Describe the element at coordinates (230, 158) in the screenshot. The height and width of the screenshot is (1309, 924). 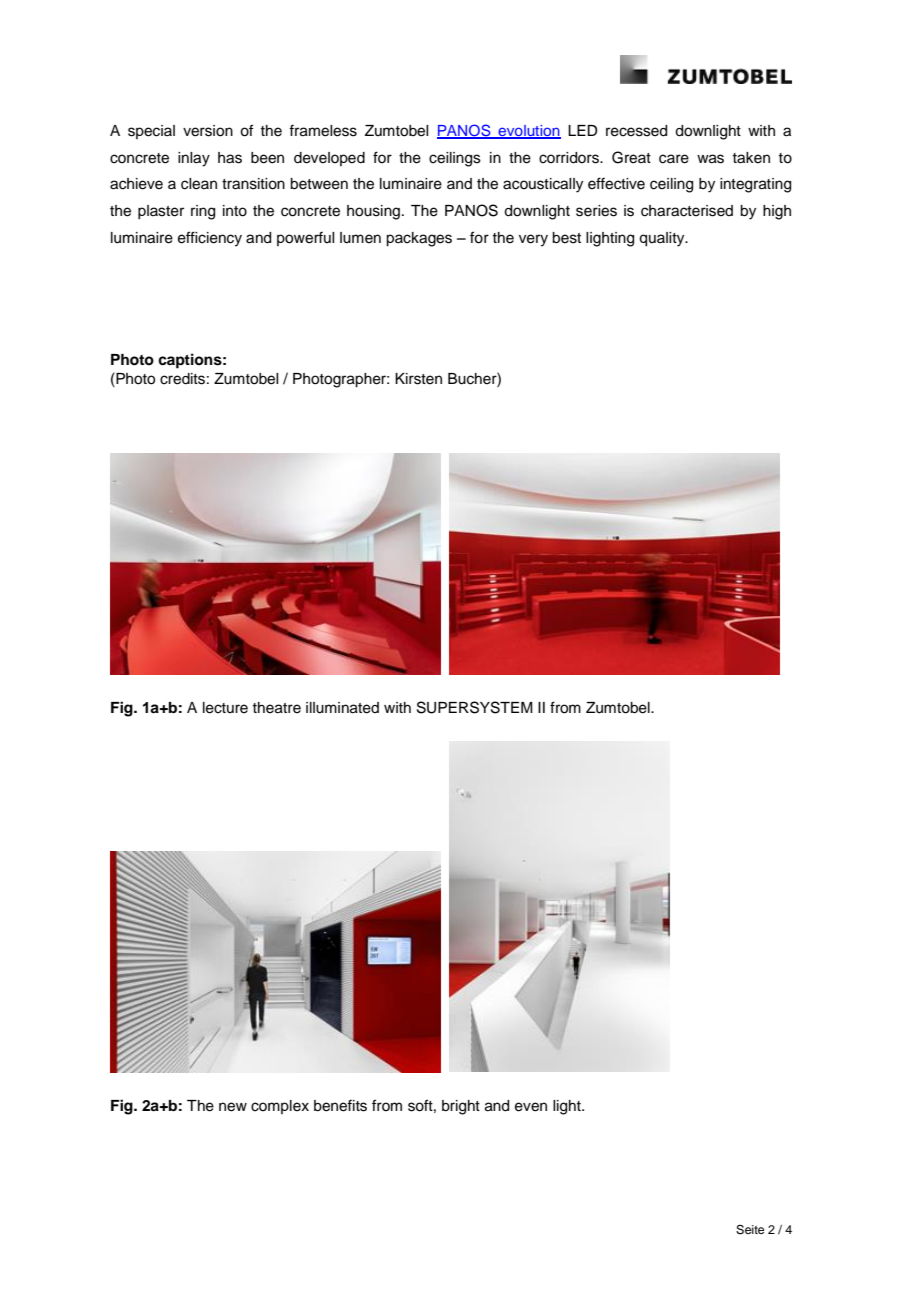
I see `has` at that location.
